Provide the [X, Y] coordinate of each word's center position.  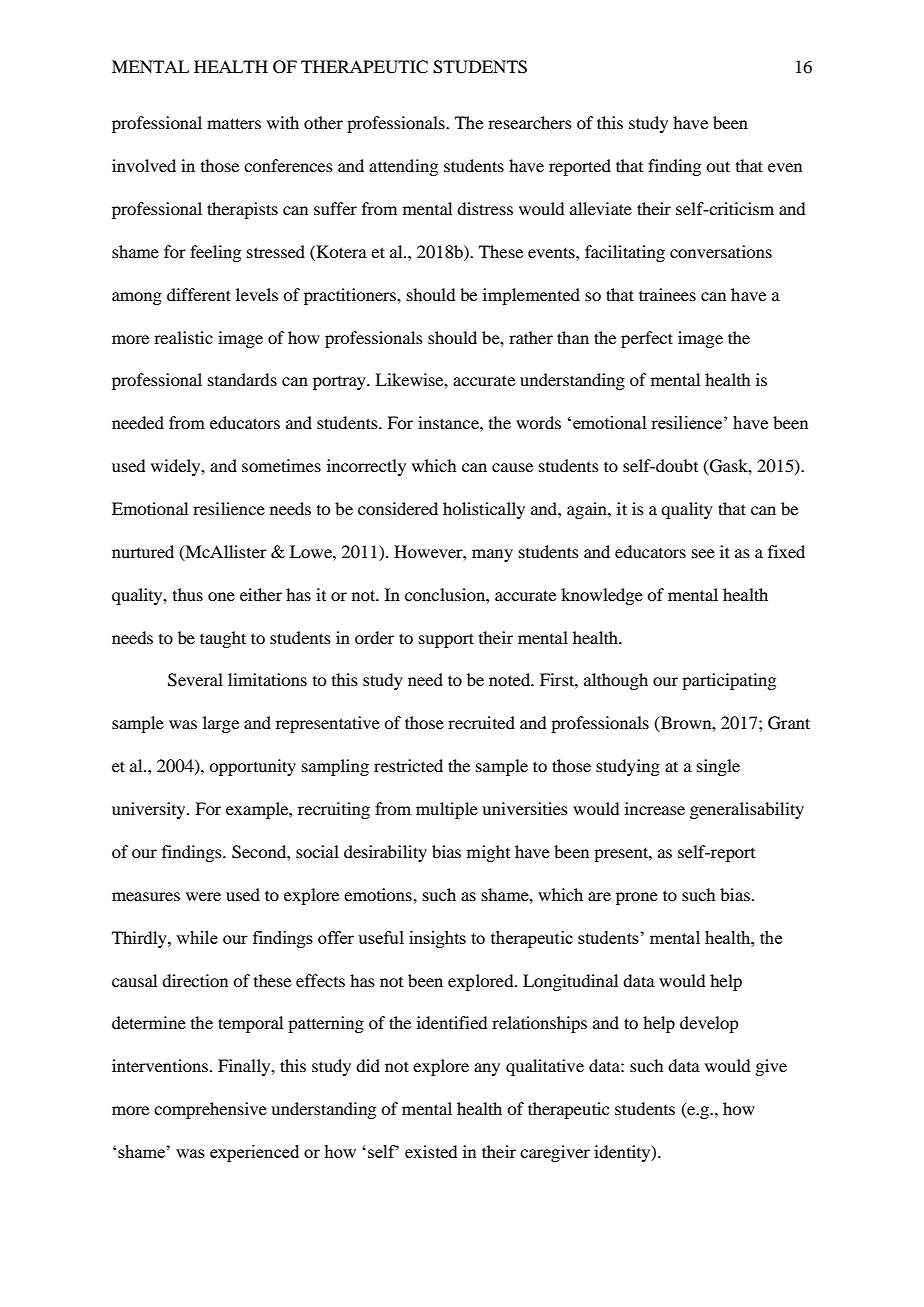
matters [234, 123]
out [718, 166]
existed [431, 1151]
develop [709, 1024]
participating [729, 681]
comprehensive [210, 1110]
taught [223, 639]
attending [403, 167]
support [446, 640]
